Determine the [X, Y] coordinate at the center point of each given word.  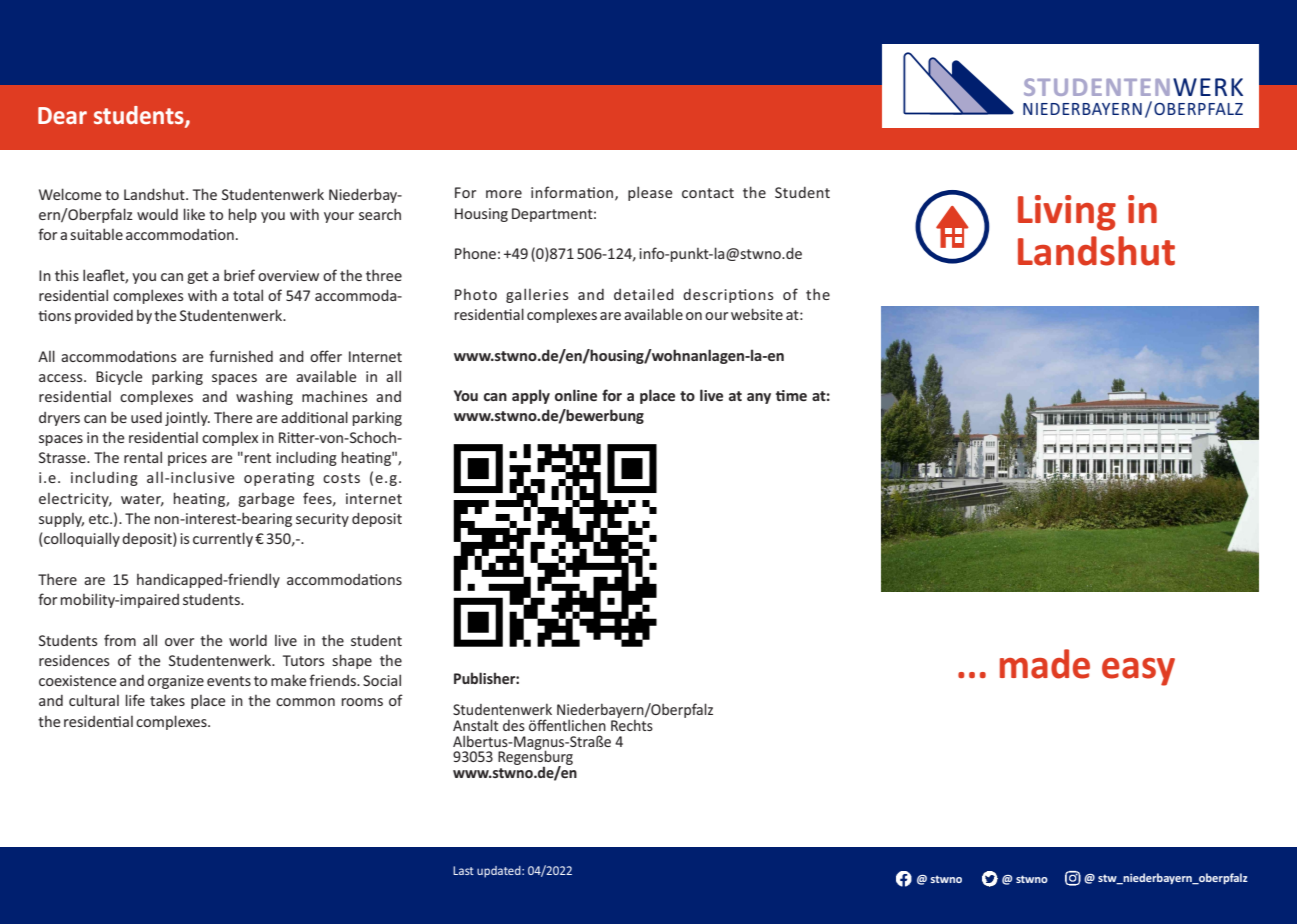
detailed [644, 294]
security [322, 520]
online [576, 395]
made [1045, 664]
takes [167, 700]
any [759, 398]
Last [463, 870]
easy [1138, 672]
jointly [187, 418]
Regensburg [535, 758]
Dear [62, 115]
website [757, 314]
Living [1067, 213]
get [197, 277]
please [650, 193]
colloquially [81, 539]
